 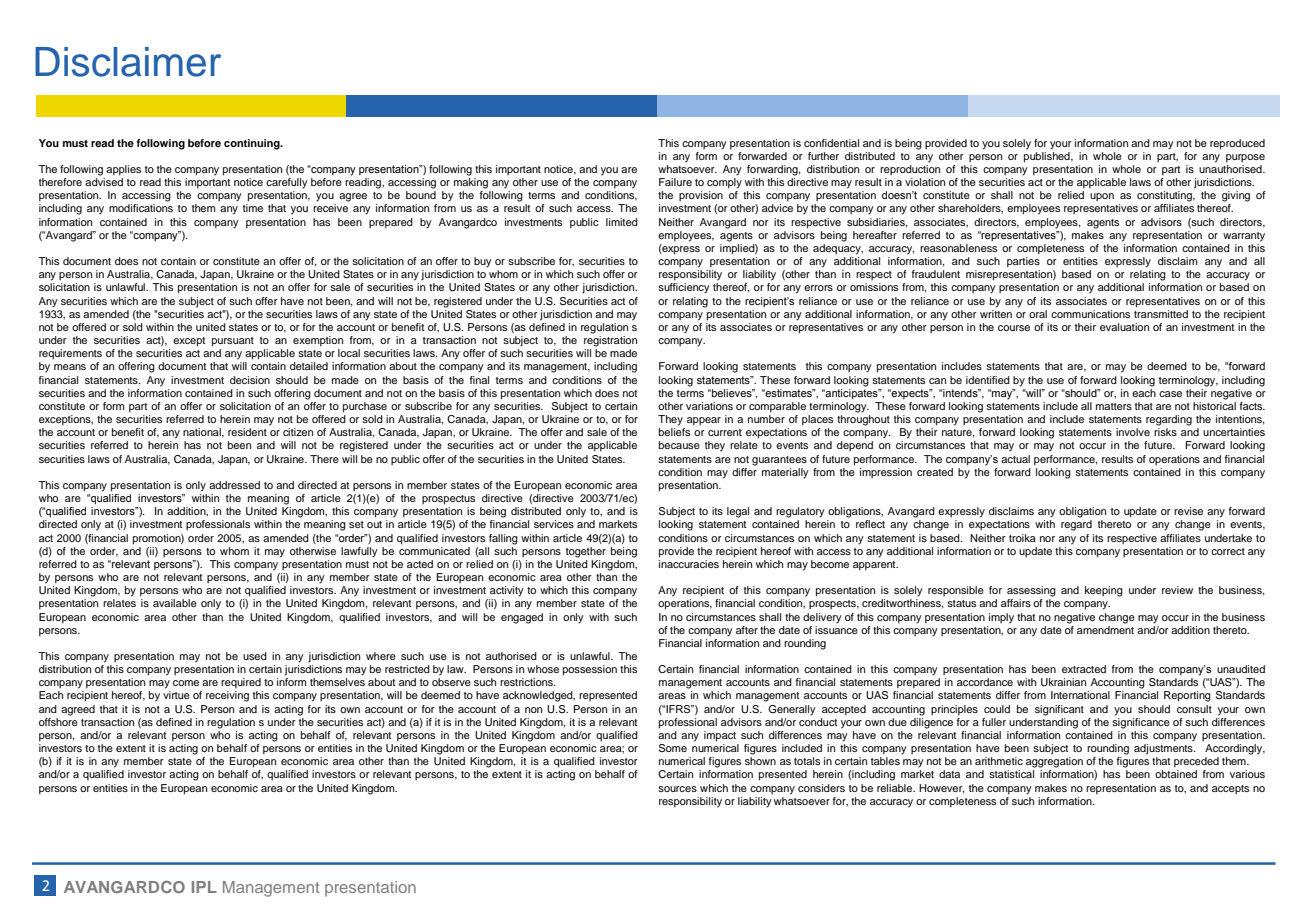 What do you see at coordinates (1102, 197) in the page?
I see `upon` at bounding box center [1102, 197].
